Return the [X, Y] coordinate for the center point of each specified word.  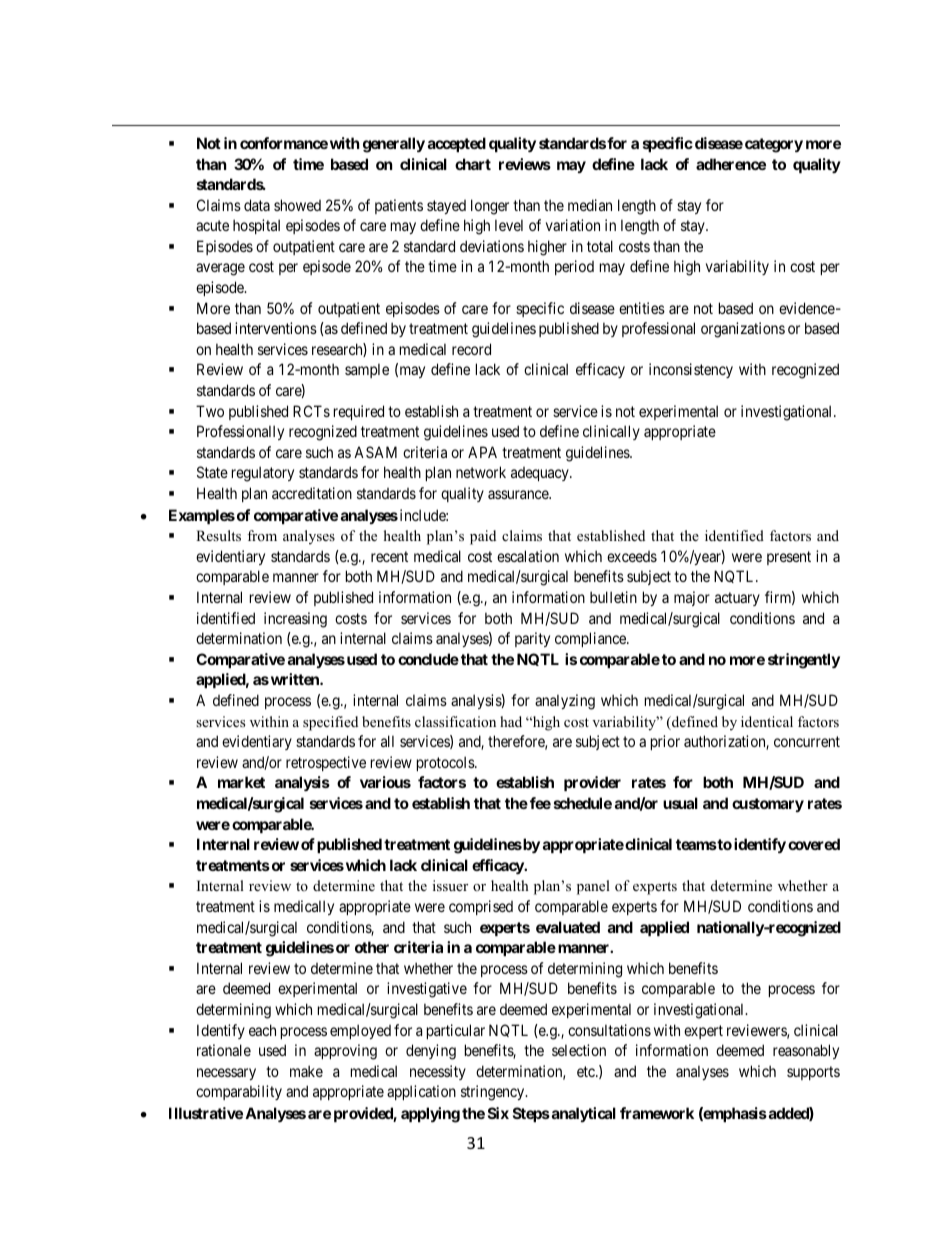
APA [482, 452]
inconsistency [691, 370]
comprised [481, 907]
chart [473, 164]
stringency [494, 1093]
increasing [295, 620]
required [359, 412]
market [241, 782]
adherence [731, 164]
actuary [737, 599]
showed [297, 205]
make [306, 1071]
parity [532, 639]
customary [768, 805]
